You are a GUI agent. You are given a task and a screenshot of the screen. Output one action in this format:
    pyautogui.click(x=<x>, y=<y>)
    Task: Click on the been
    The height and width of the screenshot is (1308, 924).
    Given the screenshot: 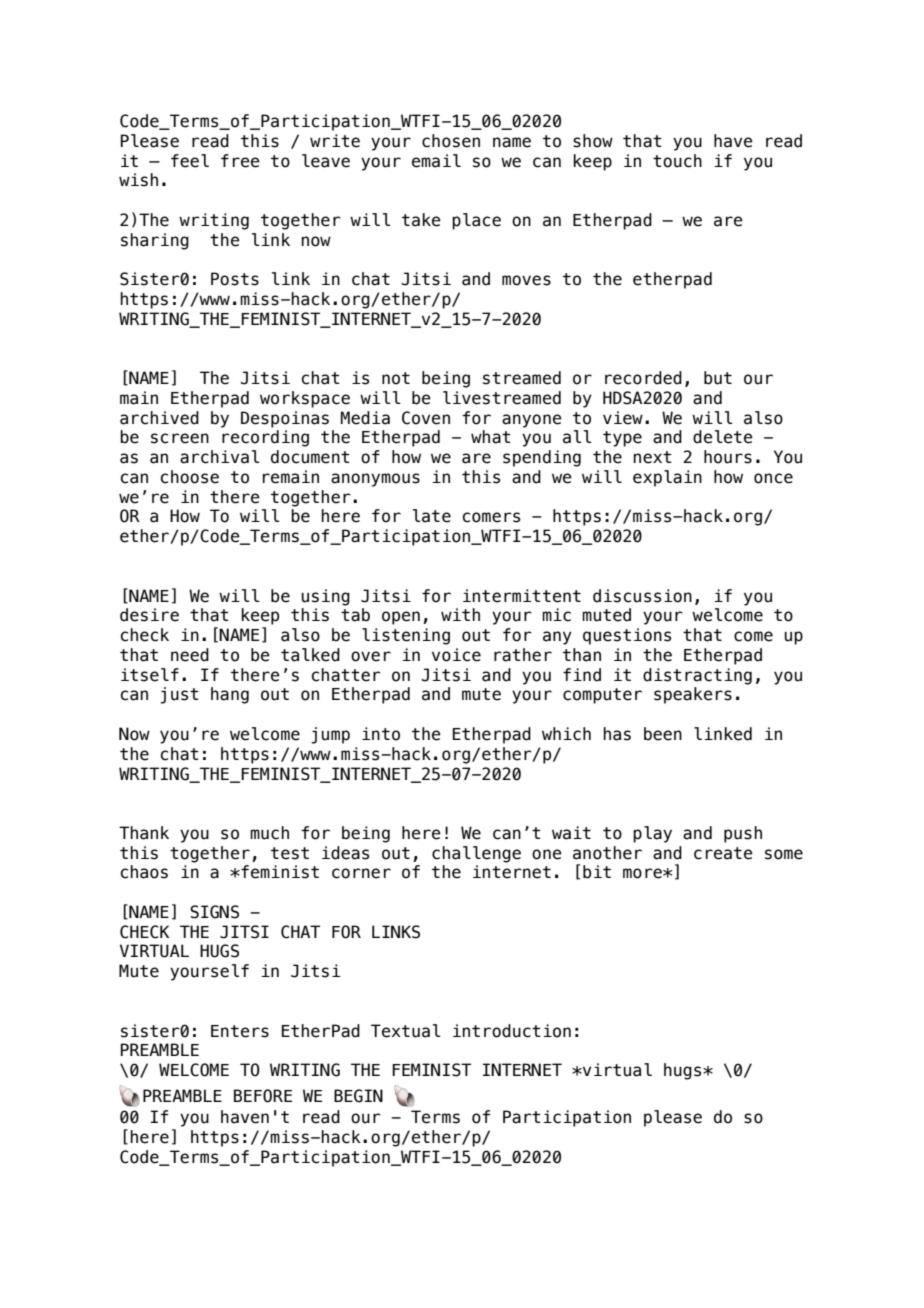 What is the action you would take?
    pyautogui.click(x=663, y=734)
